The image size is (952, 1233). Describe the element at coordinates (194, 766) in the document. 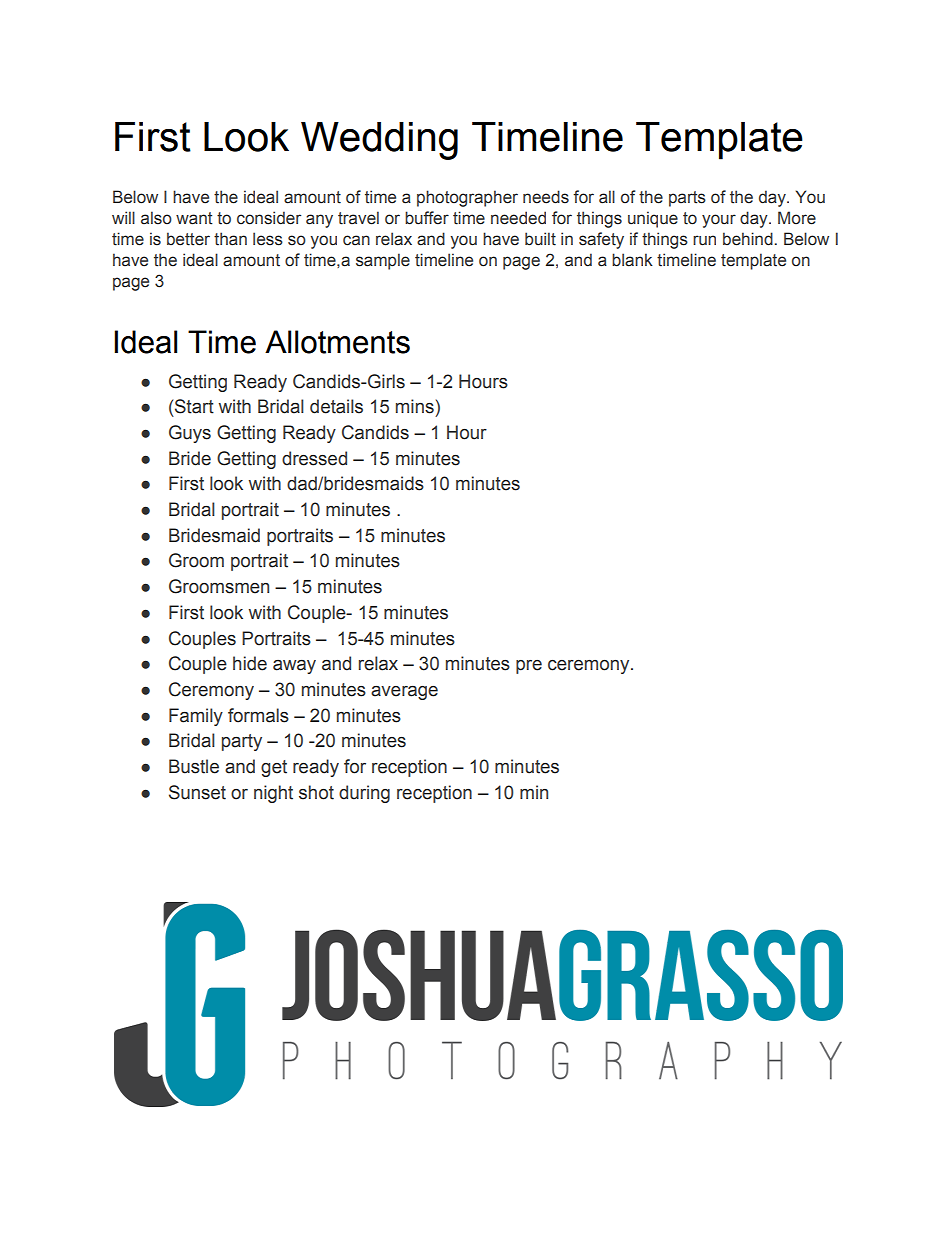

I see `Bustle` at that location.
